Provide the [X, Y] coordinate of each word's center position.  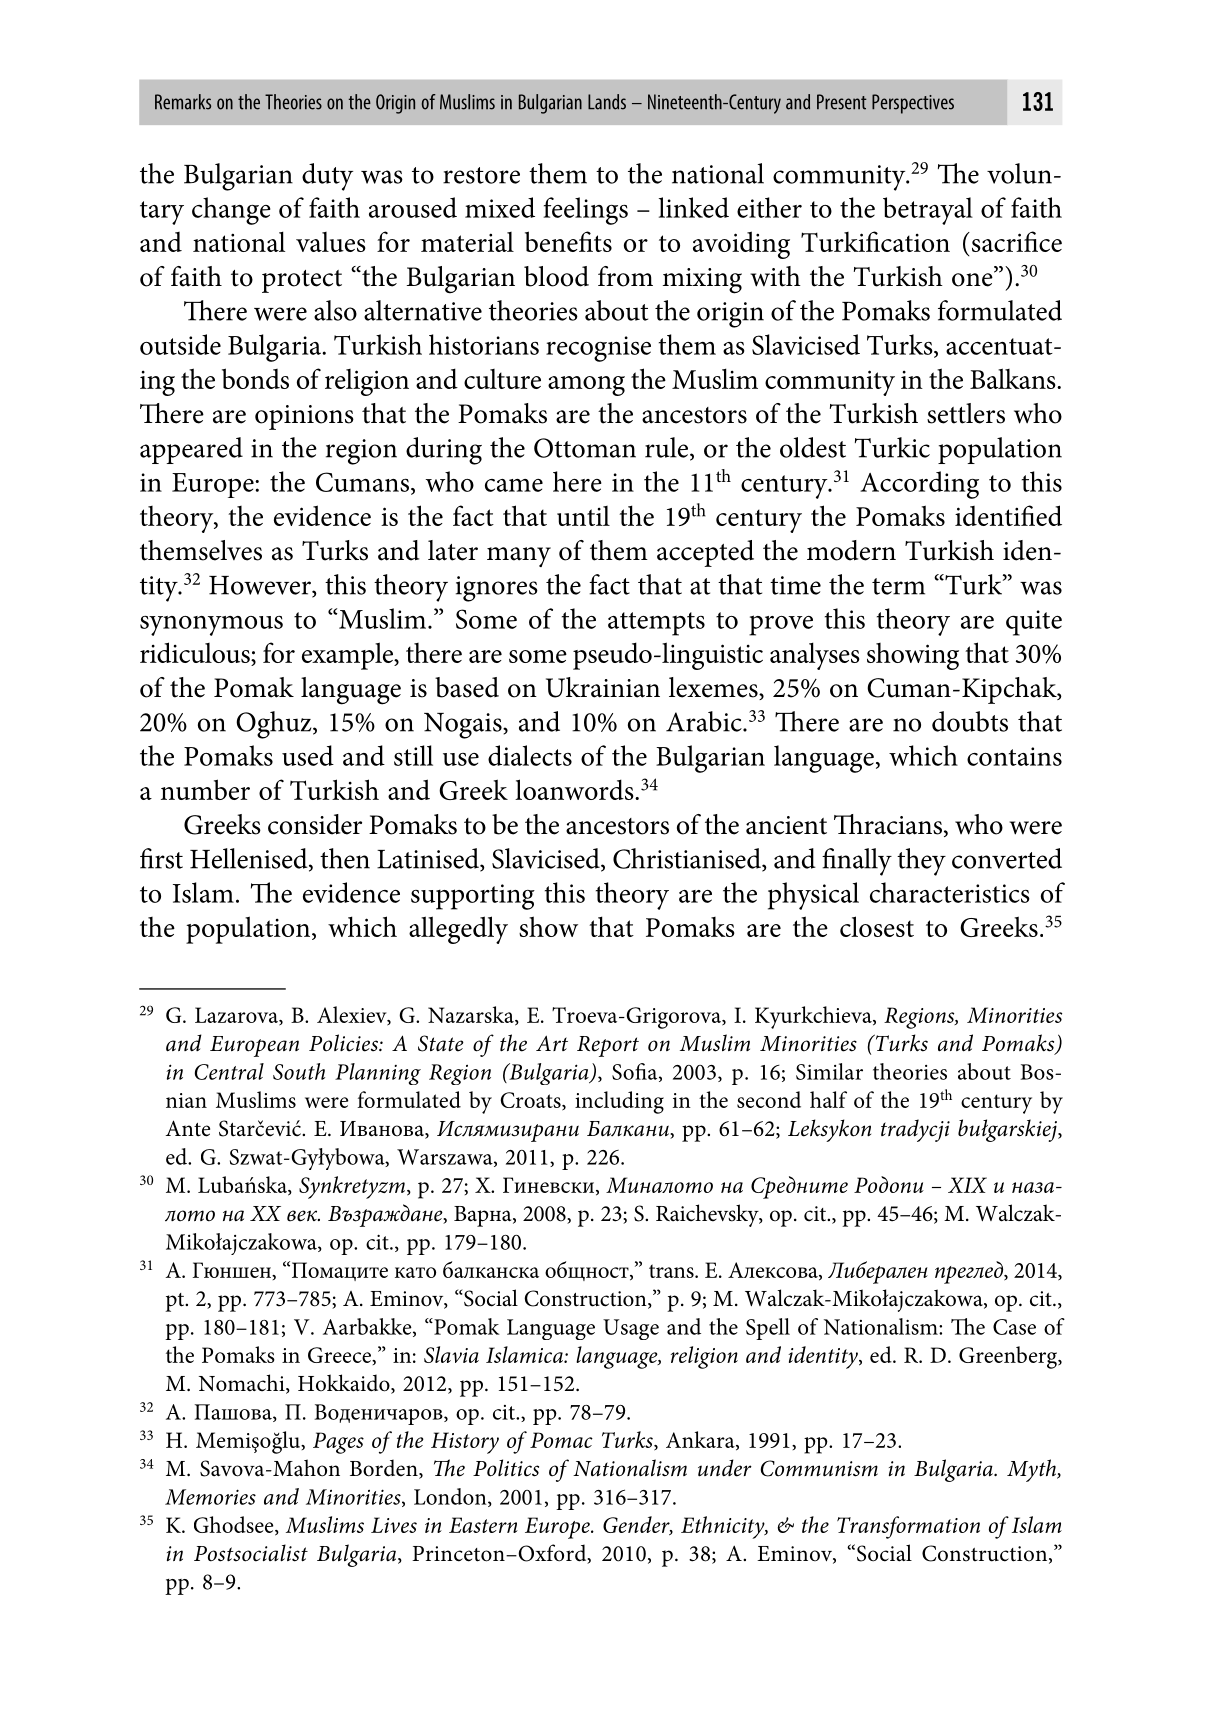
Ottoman [585, 448]
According [919, 485]
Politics [506, 1468]
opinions [304, 417]
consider [315, 824]
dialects [530, 755]
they [921, 862]
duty [327, 177]
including [619, 1102]
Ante [187, 1128]
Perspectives [913, 104]
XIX [967, 1185]
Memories [210, 1497]
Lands [607, 102]
